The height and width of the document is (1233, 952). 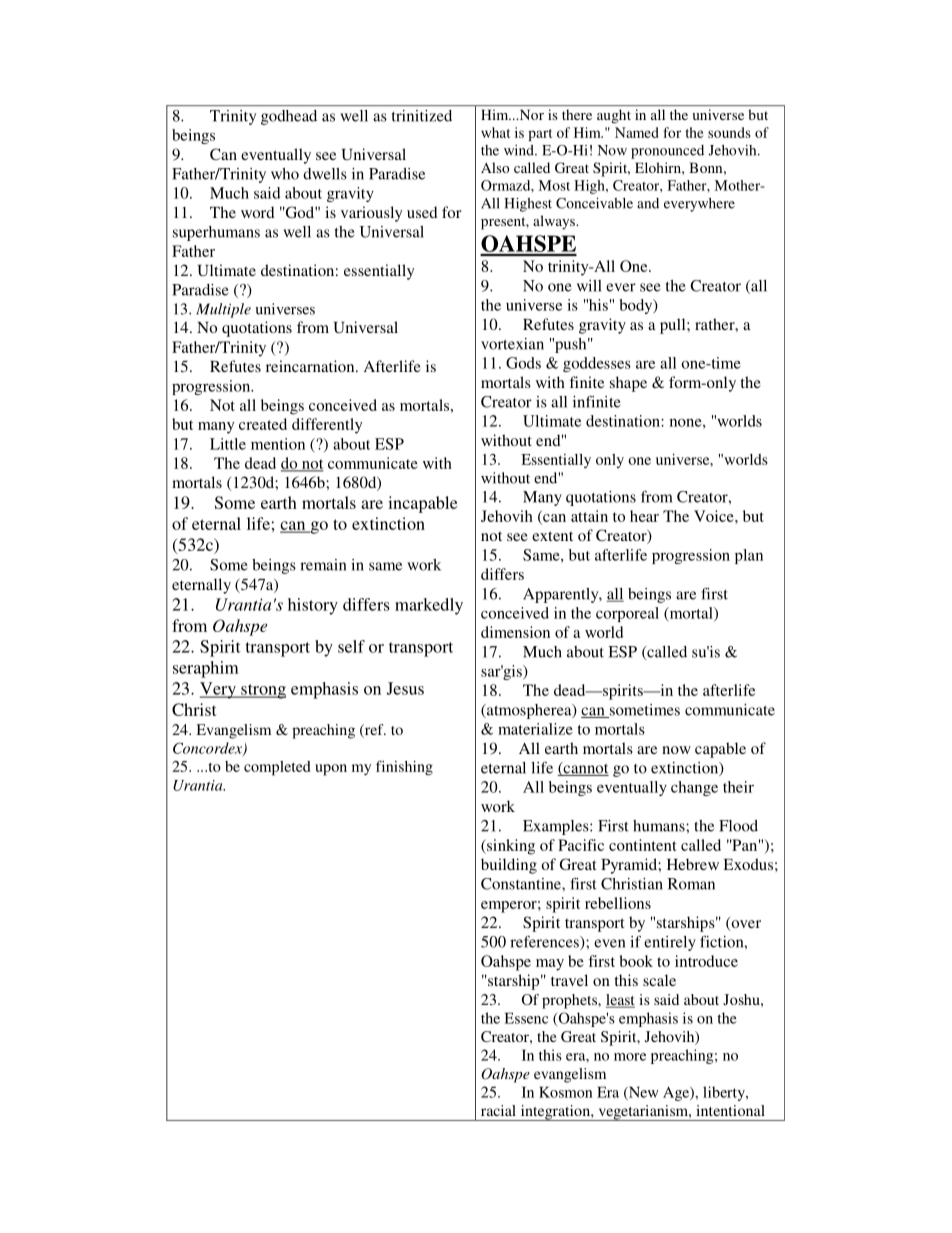 What do you see at coordinates (667, 152) in the document?
I see `pronounced` at bounding box center [667, 152].
